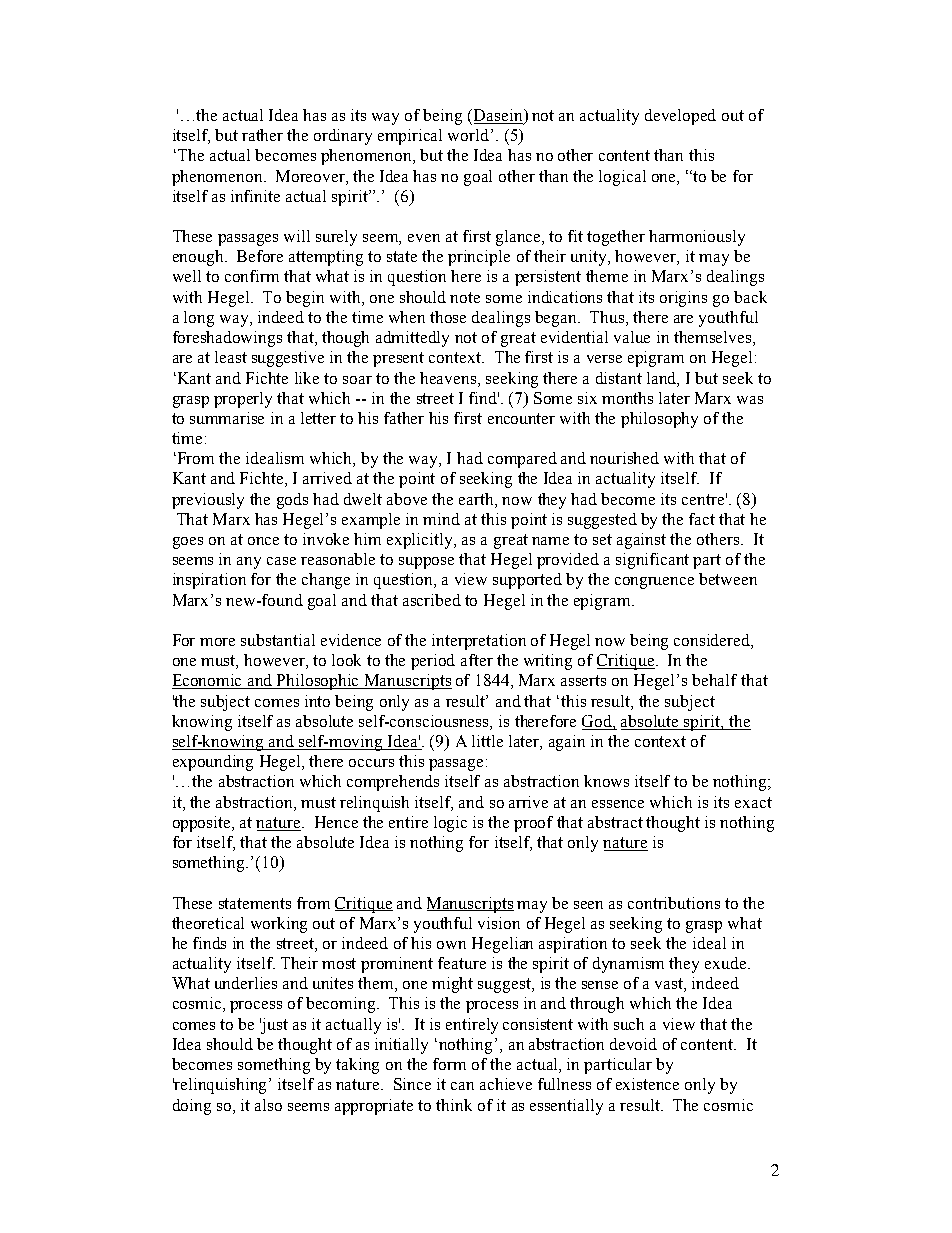 The height and width of the screenshot is (1233, 952). What do you see at coordinates (753, 802) in the screenshot?
I see `exact` at bounding box center [753, 802].
